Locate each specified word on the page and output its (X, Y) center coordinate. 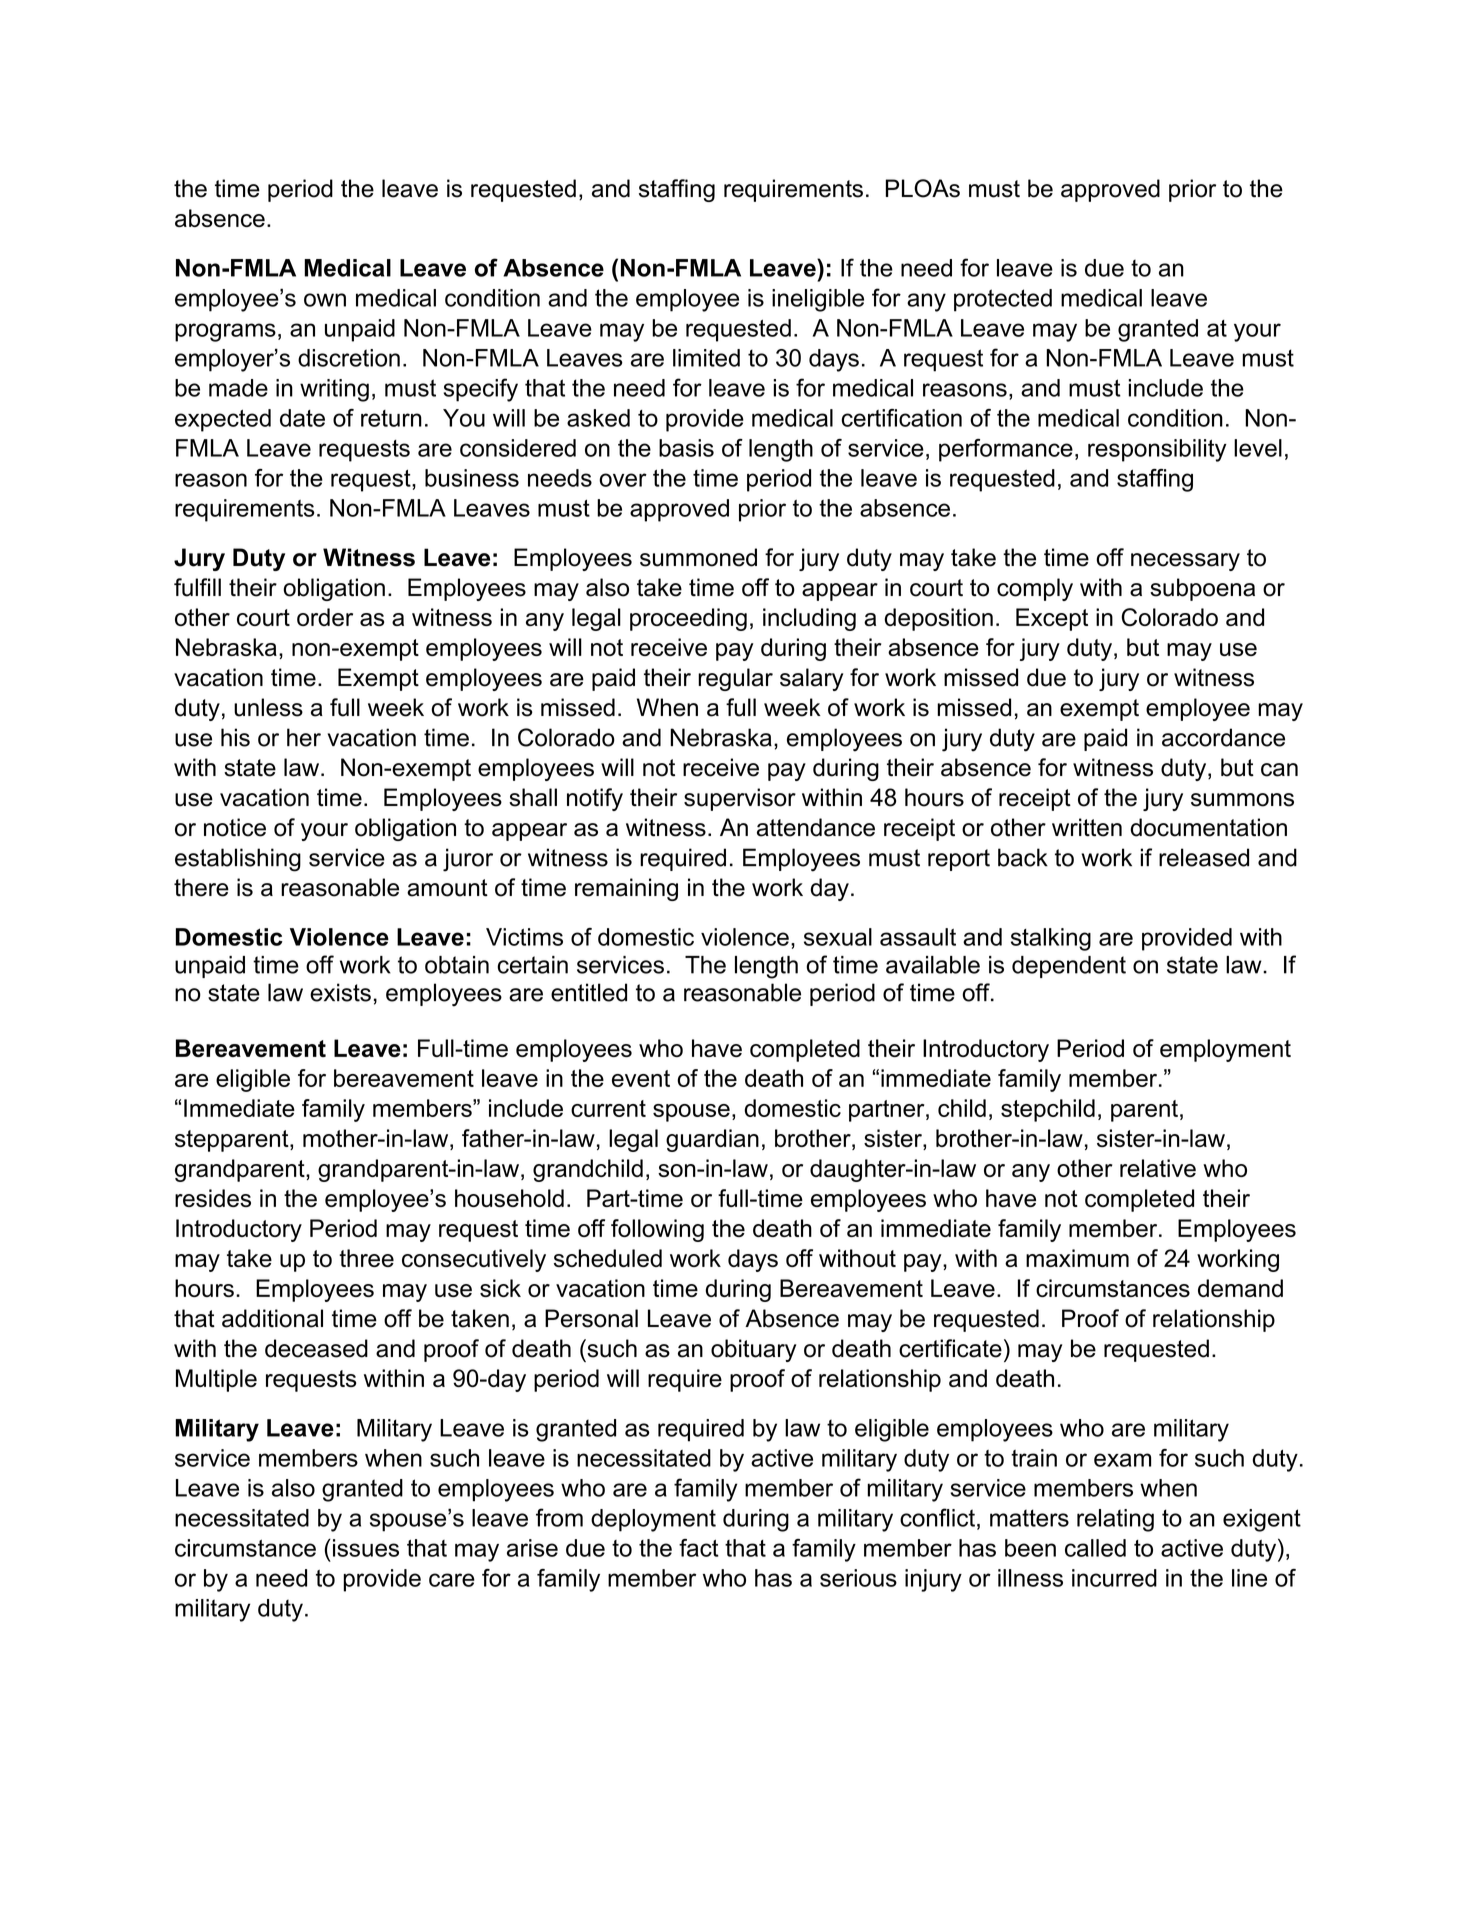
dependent (1069, 967)
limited (706, 358)
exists (340, 992)
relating (1115, 1520)
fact (699, 1548)
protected (1003, 300)
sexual (838, 937)
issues (366, 1548)
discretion (349, 358)
